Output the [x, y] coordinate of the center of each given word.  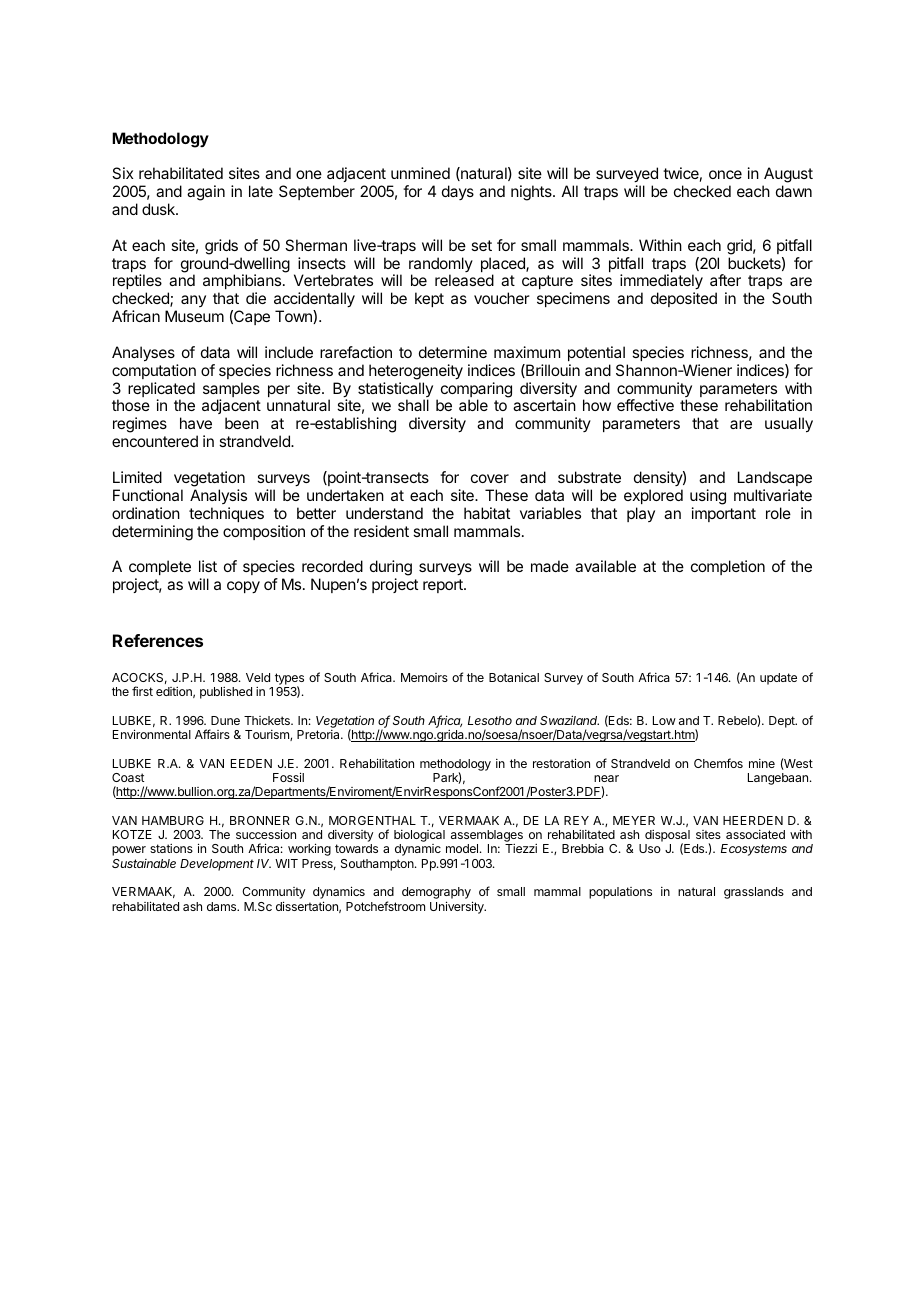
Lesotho [490, 720]
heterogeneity [416, 372]
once [725, 174]
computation [154, 371]
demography [437, 894]
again [206, 193]
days [458, 192]
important [724, 514]
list [208, 566]
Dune [225, 720]
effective [645, 405]
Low [664, 720]
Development [217, 865]
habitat [487, 513]
